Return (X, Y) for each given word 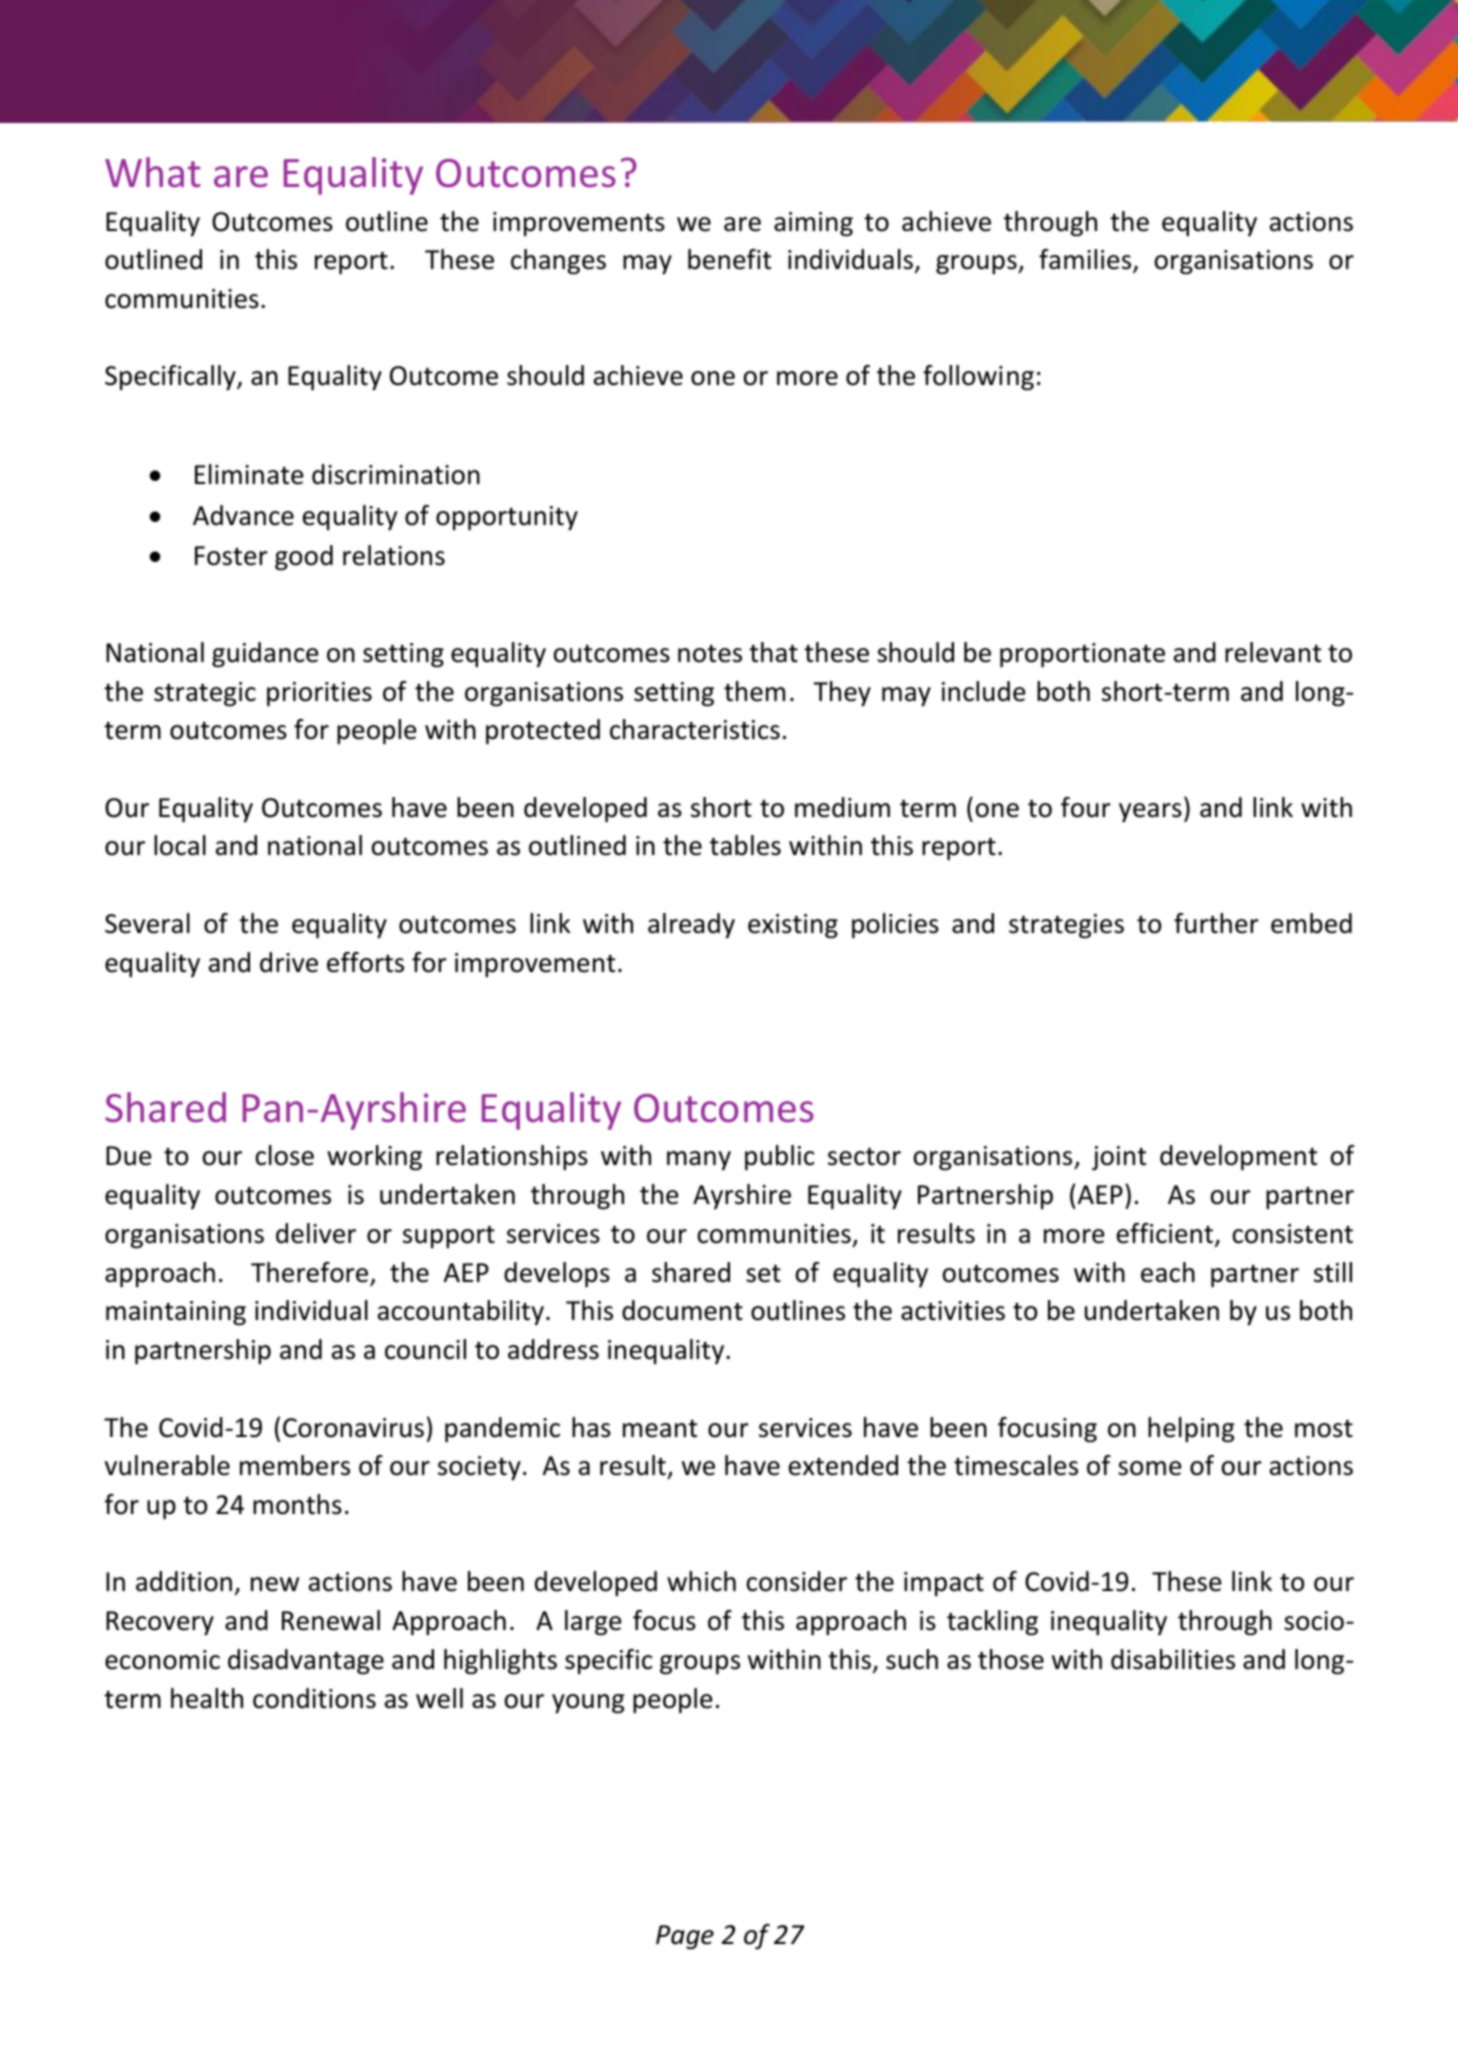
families (1086, 261)
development (1238, 1158)
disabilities (1173, 1659)
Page (685, 1937)
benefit (729, 259)
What (153, 172)
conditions (314, 1698)
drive (289, 962)
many (699, 1160)
